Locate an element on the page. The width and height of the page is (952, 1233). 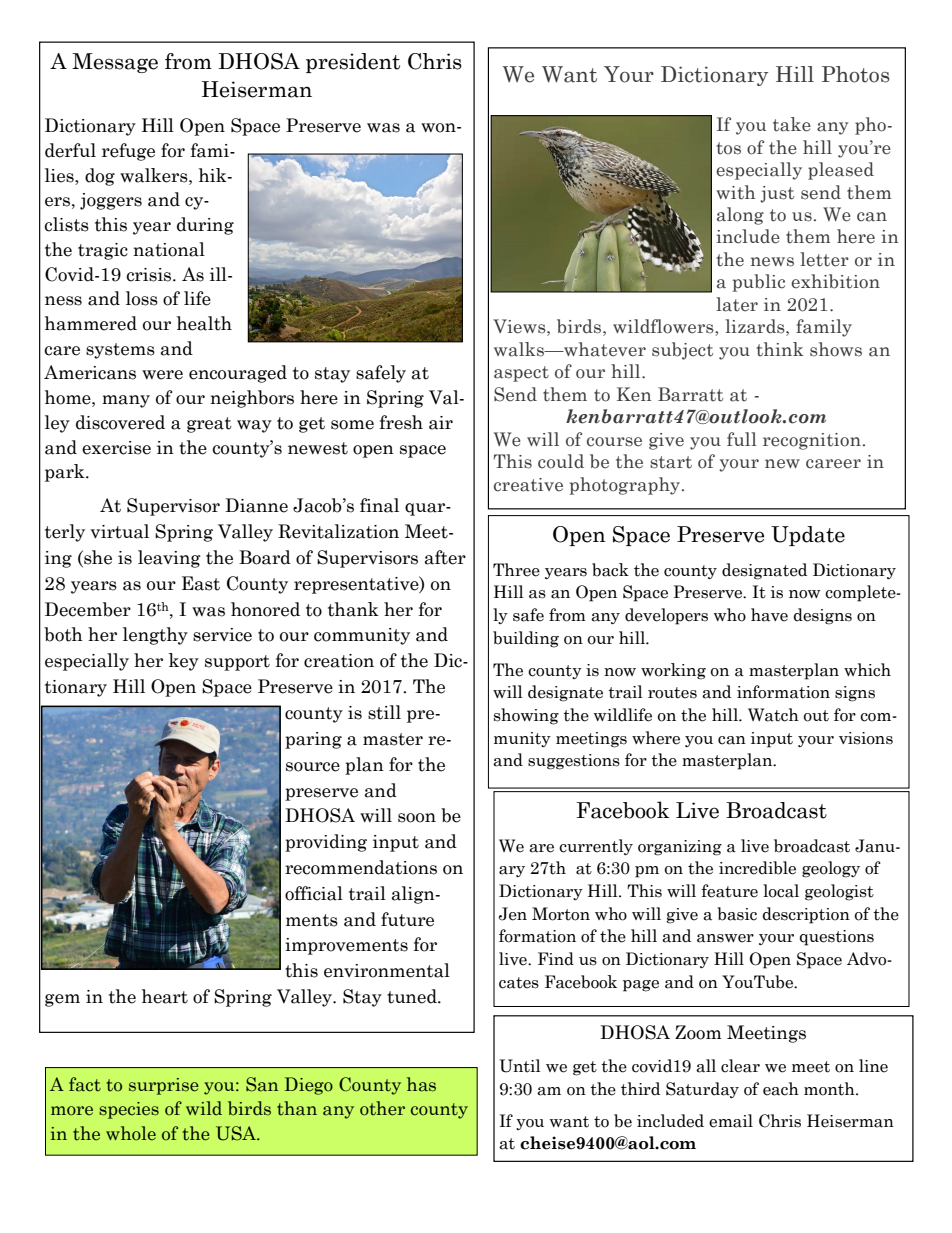
surprise is located at coordinates (164, 1086).
